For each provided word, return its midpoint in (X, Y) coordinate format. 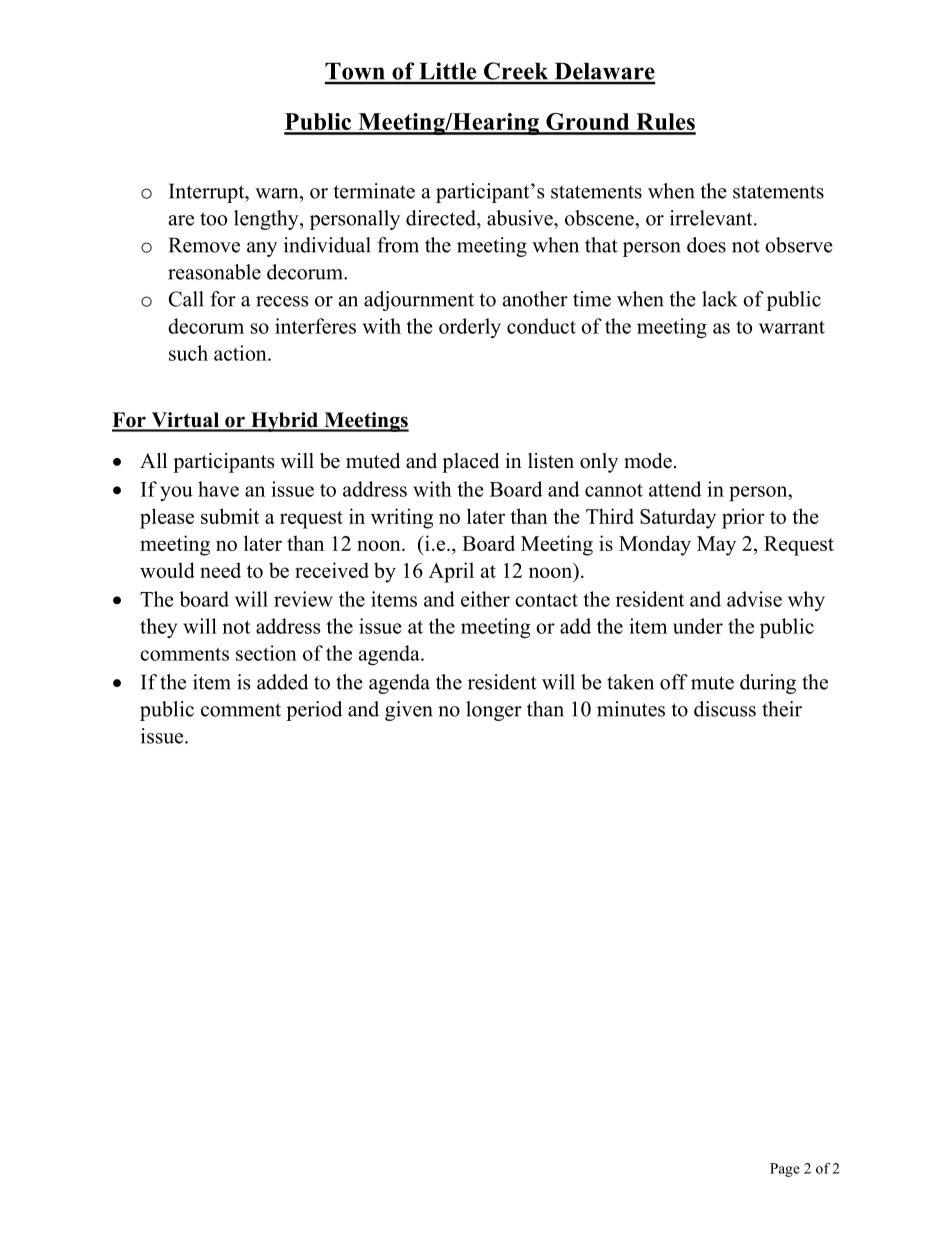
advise (754, 599)
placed (470, 463)
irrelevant (712, 218)
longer (494, 711)
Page (785, 1170)
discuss (725, 709)
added (282, 682)
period (314, 711)
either (485, 599)
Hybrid (284, 422)
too (213, 219)
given (409, 711)
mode (648, 461)
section (266, 653)
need (220, 570)
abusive (521, 218)
